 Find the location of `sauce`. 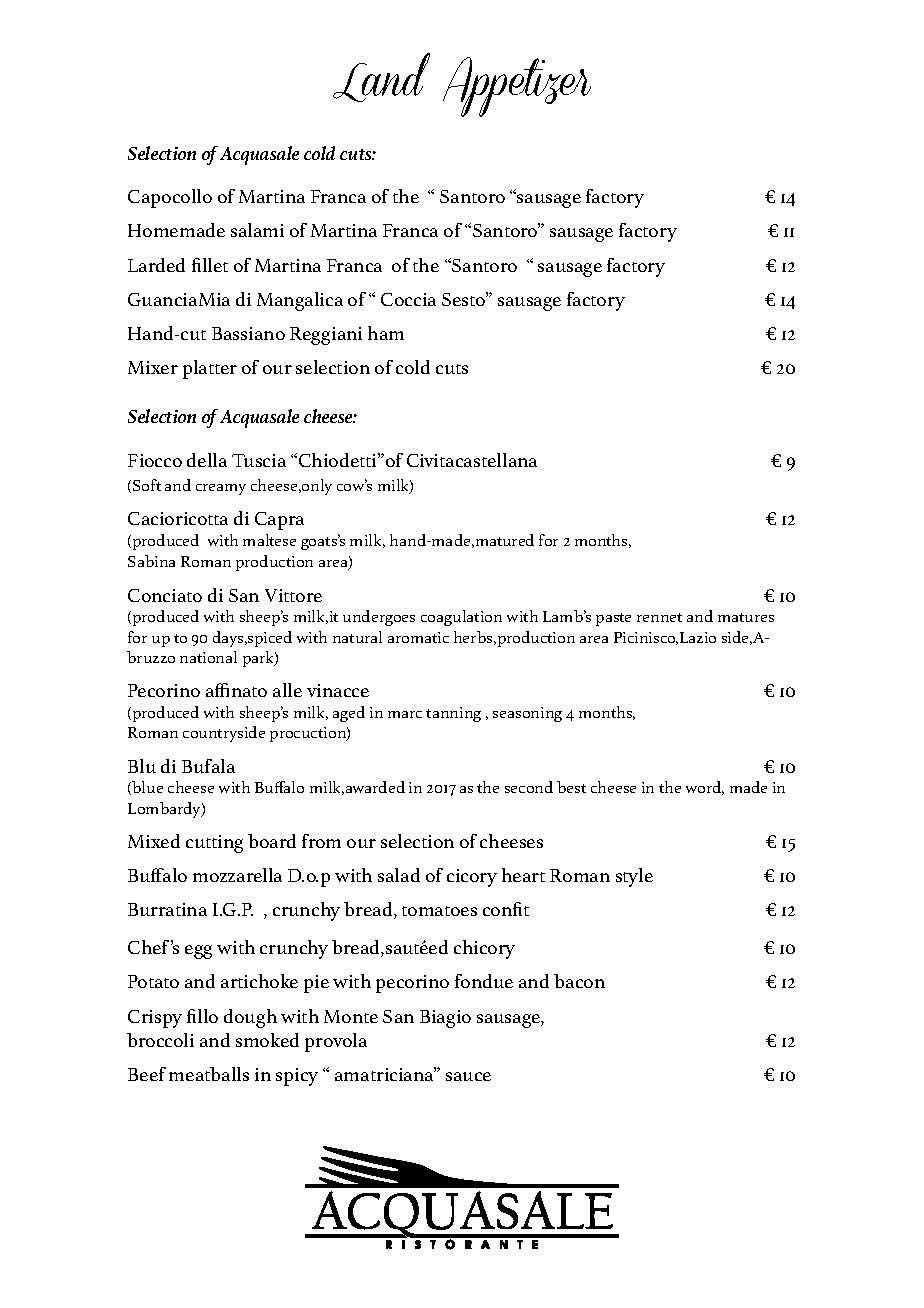

sauce is located at coordinates (468, 1076).
